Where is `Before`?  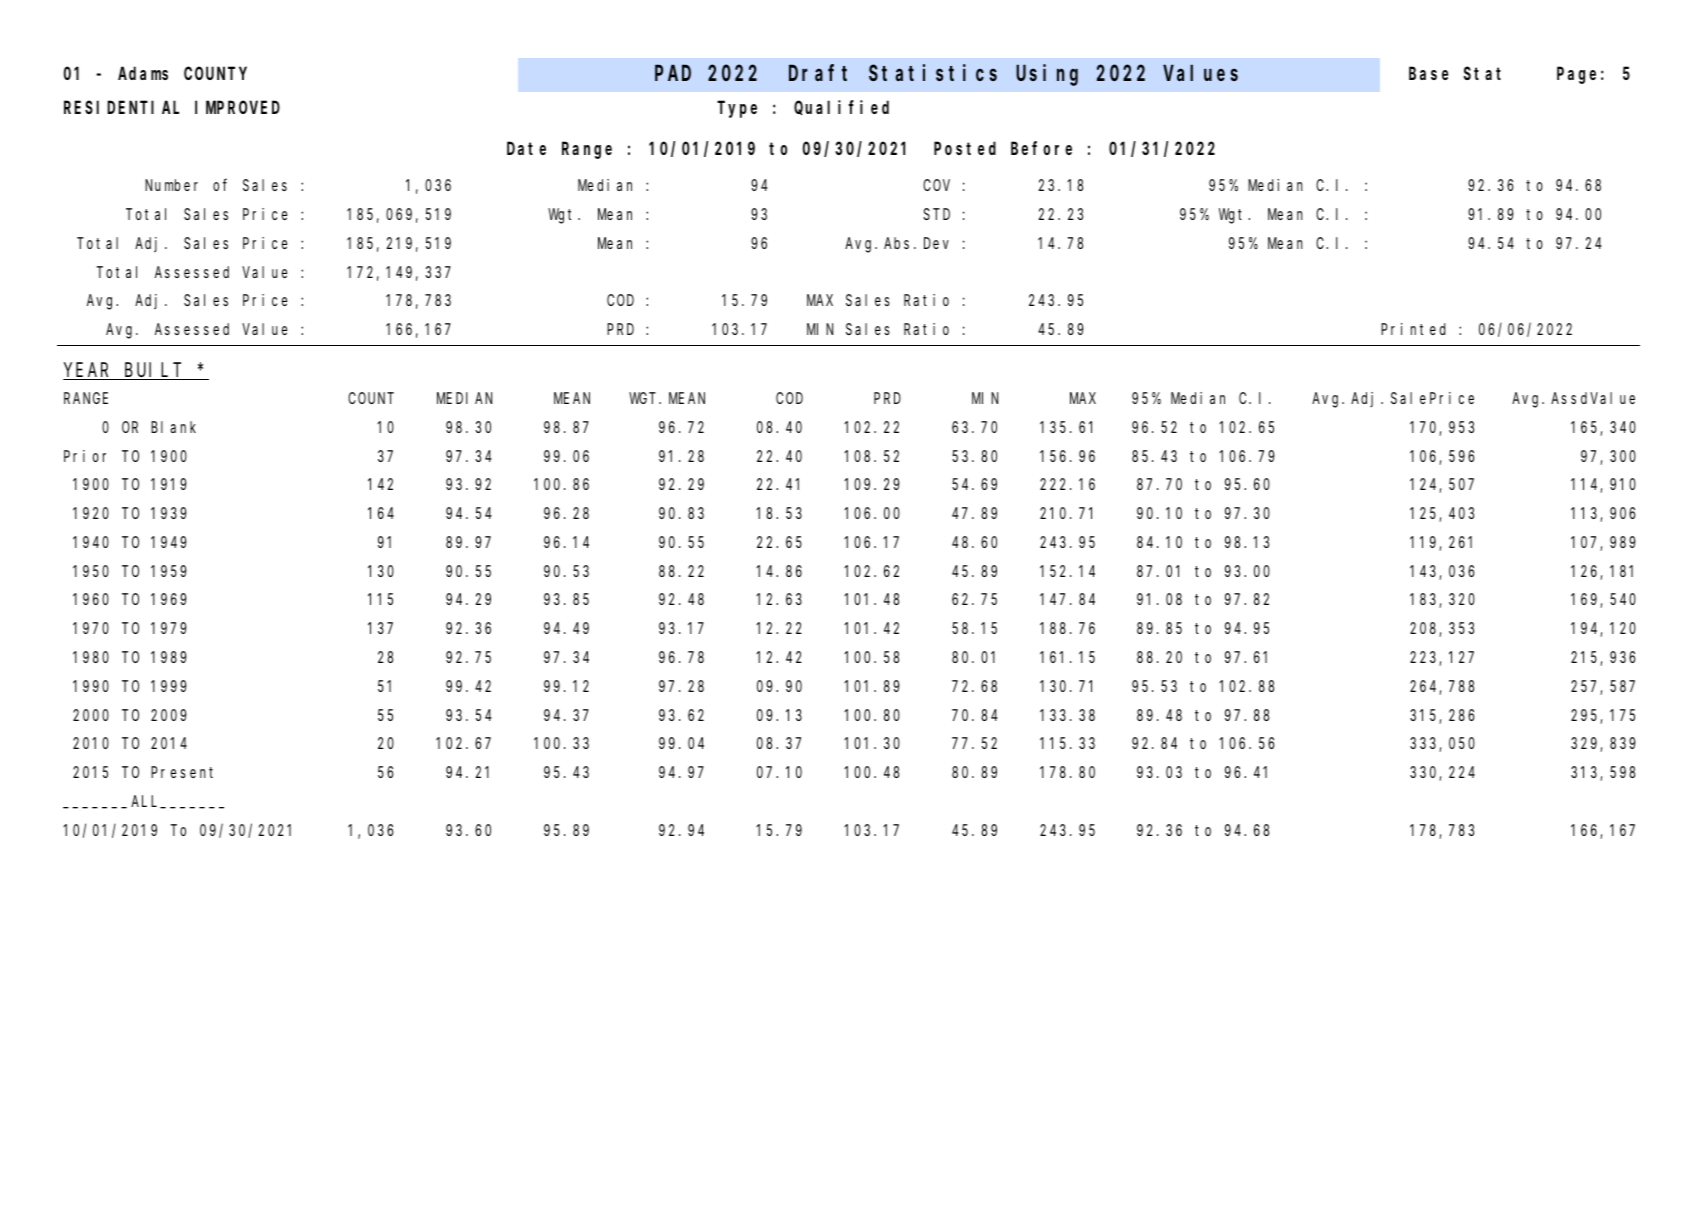
Before is located at coordinates (1041, 148).
